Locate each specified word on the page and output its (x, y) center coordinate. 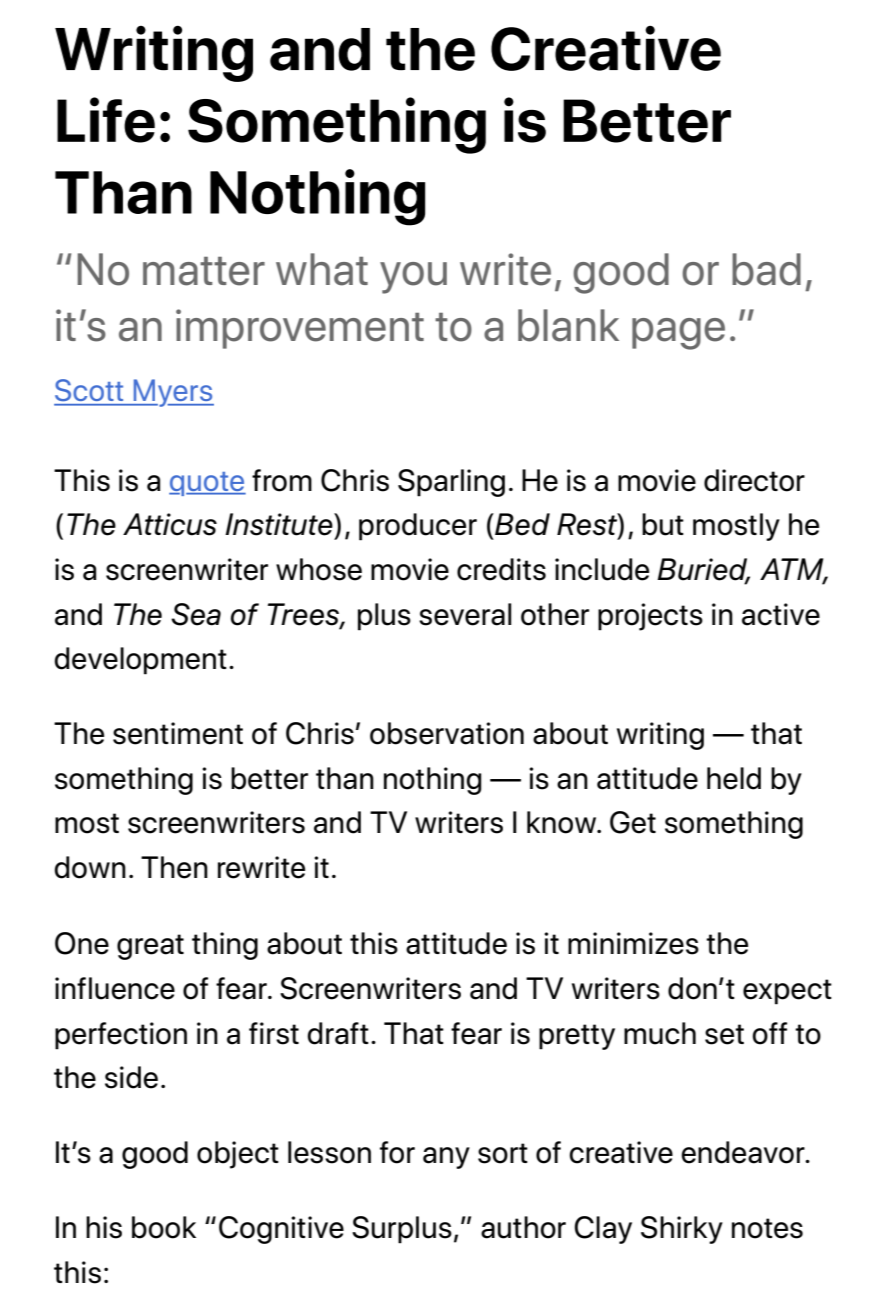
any (446, 1158)
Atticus (170, 524)
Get (633, 822)
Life (106, 120)
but (663, 524)
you (413, 278)
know (563, 822)
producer (418, 527)
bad (766, 269)
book (164, 1227)
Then (174, 867)
